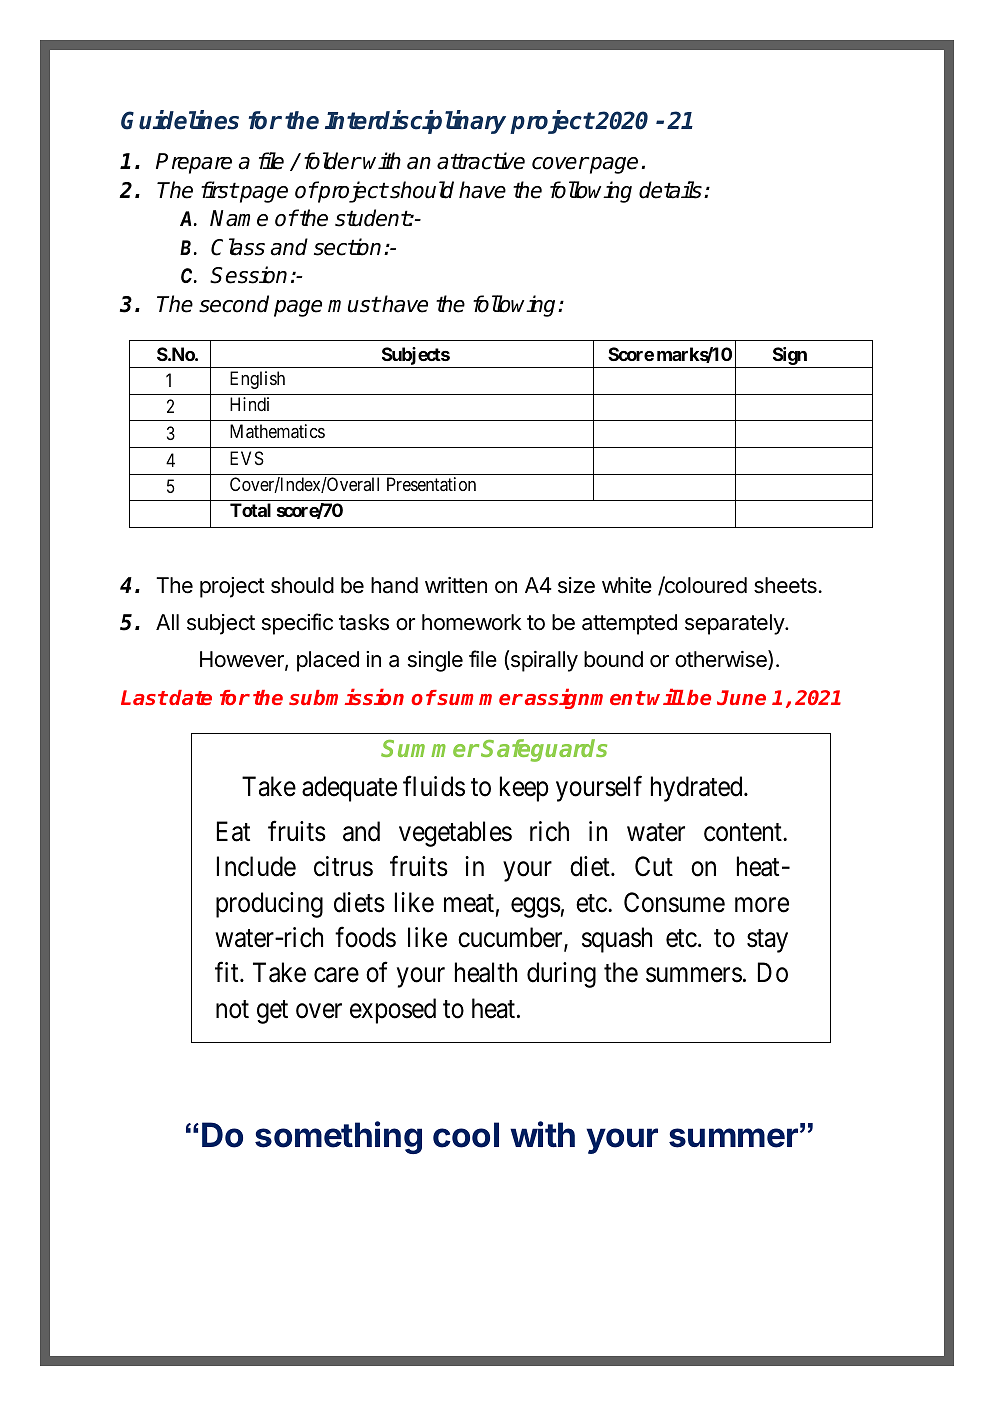  What do you see at coordinates (536, 907) in the page?
I see `eggs` at bounding box center [536, 907].
